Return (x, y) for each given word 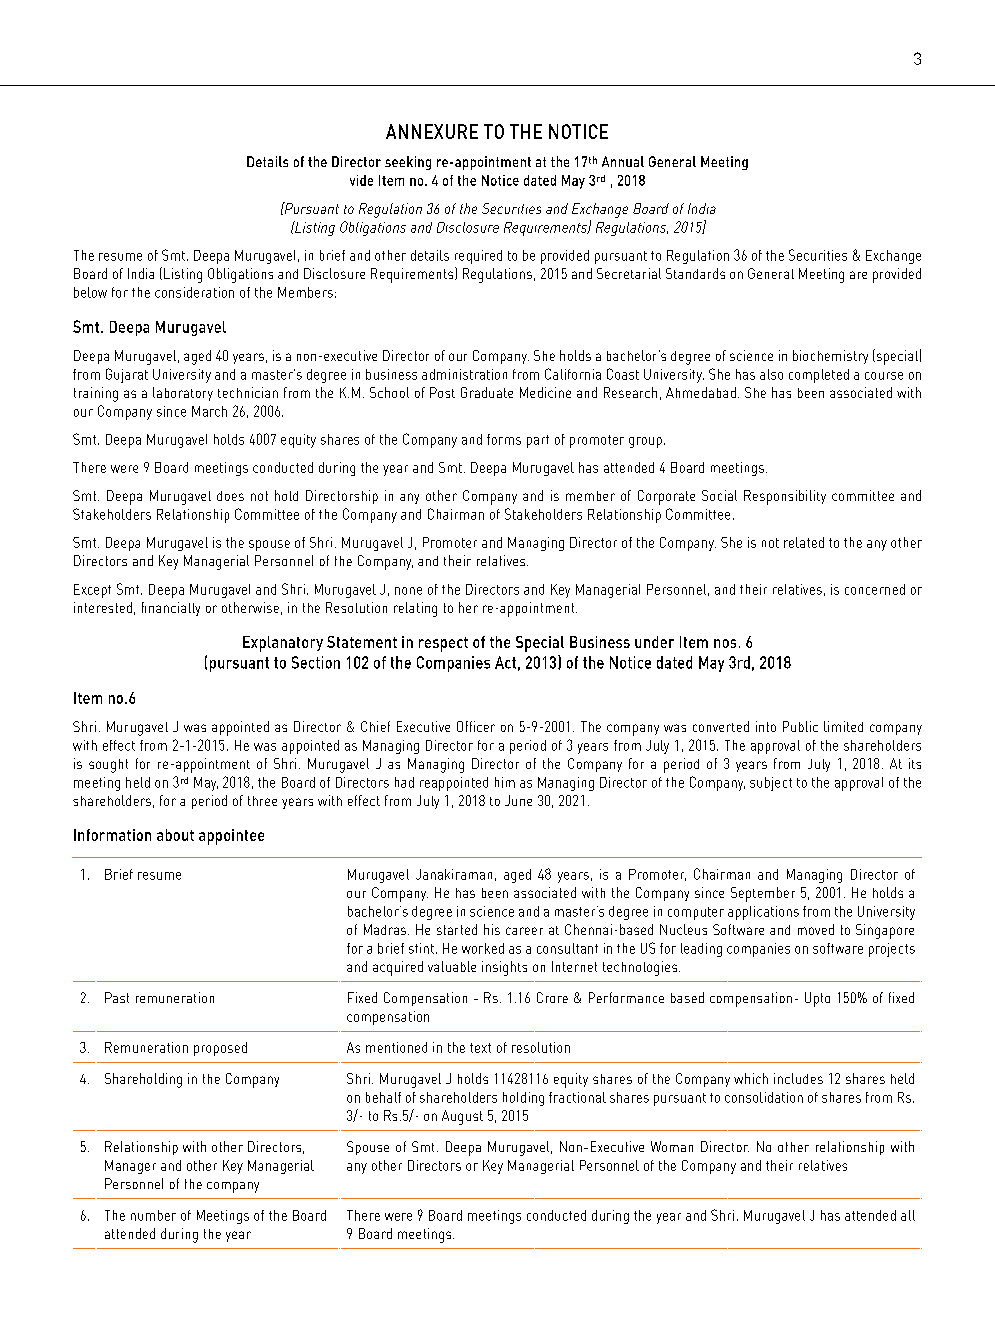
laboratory (183, 394)
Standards (695, 273)
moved (816, 929)
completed (819, 376)
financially (171, 609)
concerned (875, 589)
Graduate (487, 392)
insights (504, 968)
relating (415, 609)
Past (117, 997)
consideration (194, 292)
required (478, 257)
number (153, 1215)
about (175, 835)
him (505, 782)
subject (771, 784)
